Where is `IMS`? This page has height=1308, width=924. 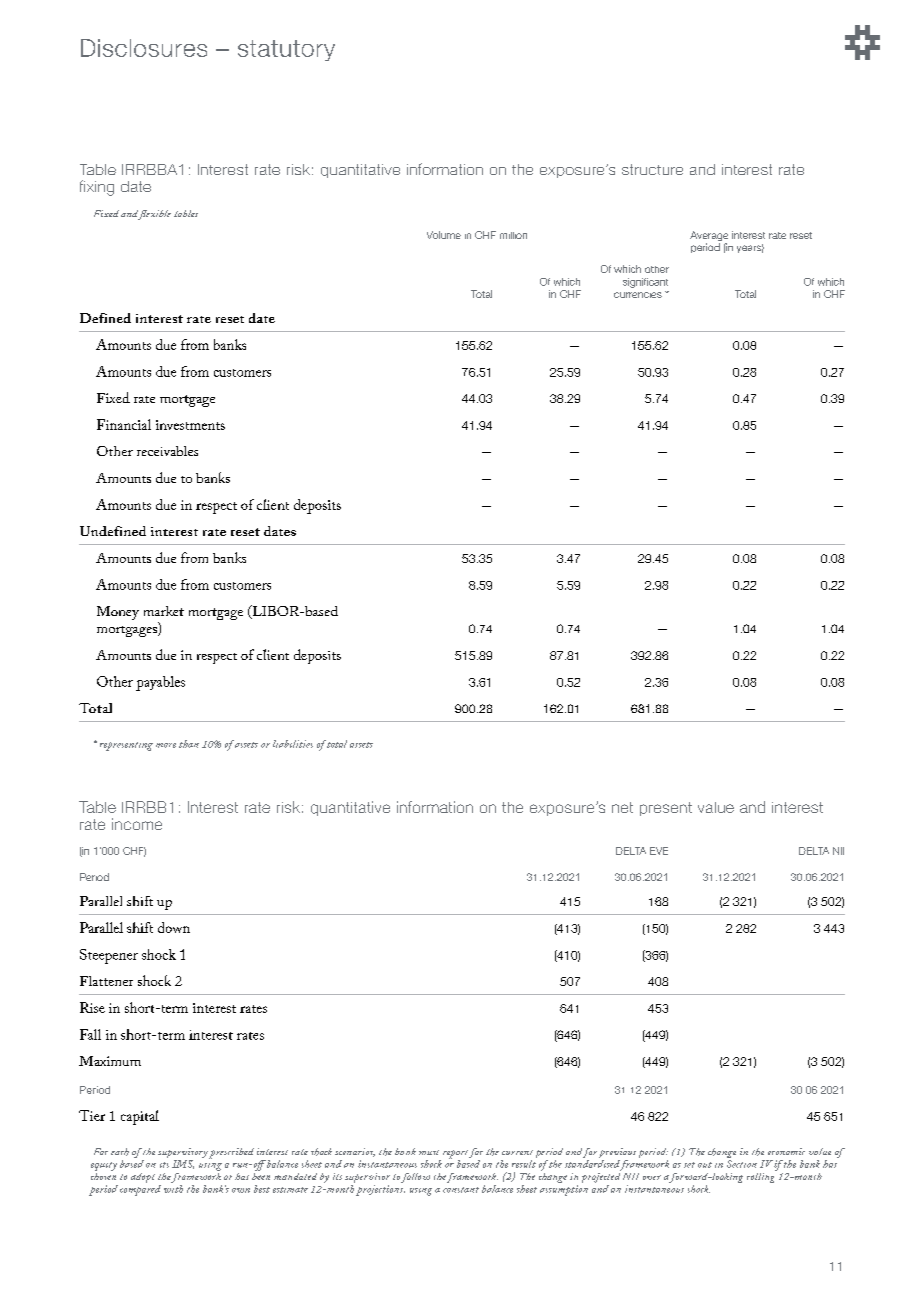
IMS is located at coordinates (183, 1164).
